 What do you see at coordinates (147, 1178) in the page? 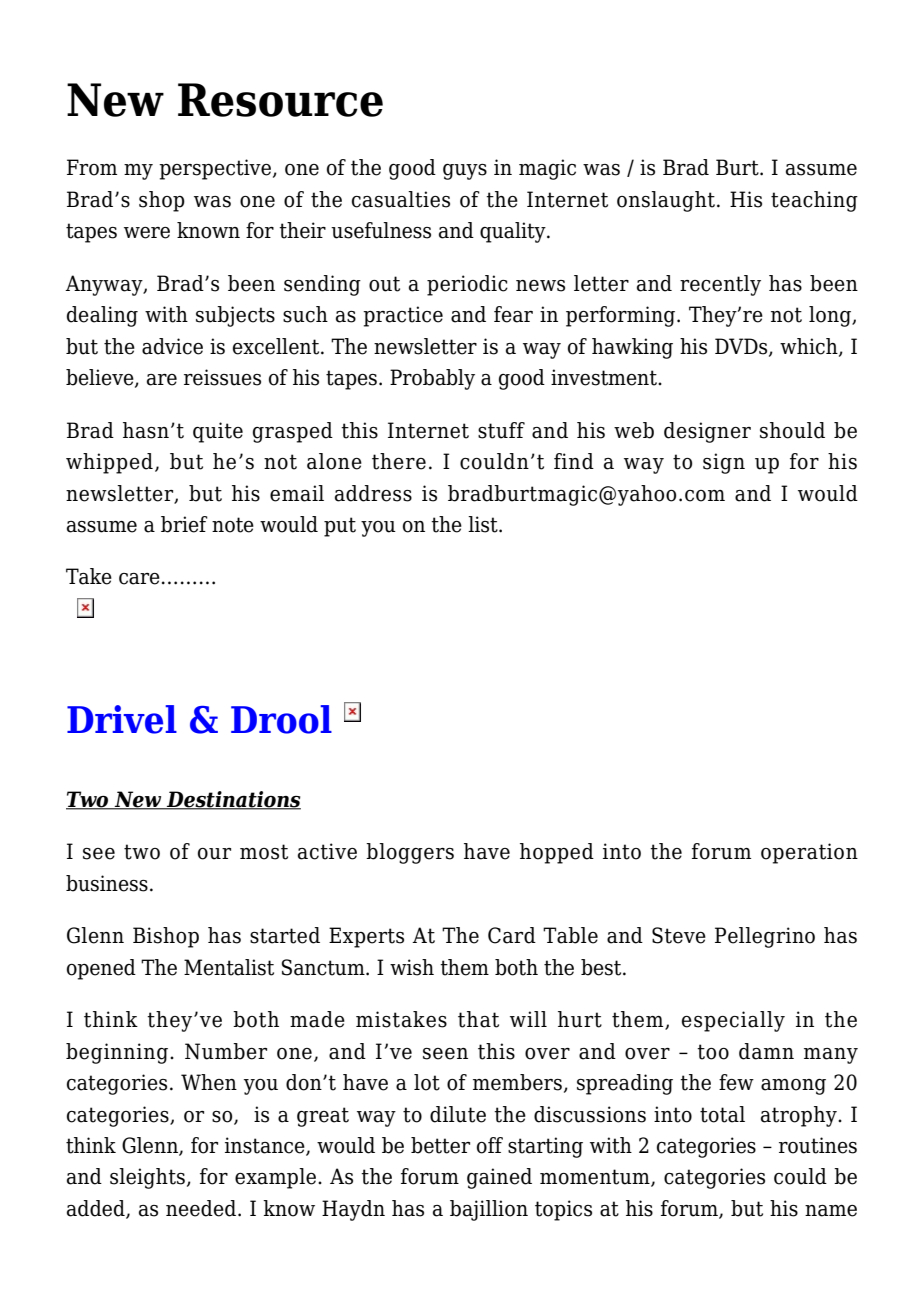
I see `sleights` at bounding box center [147, 1178].
